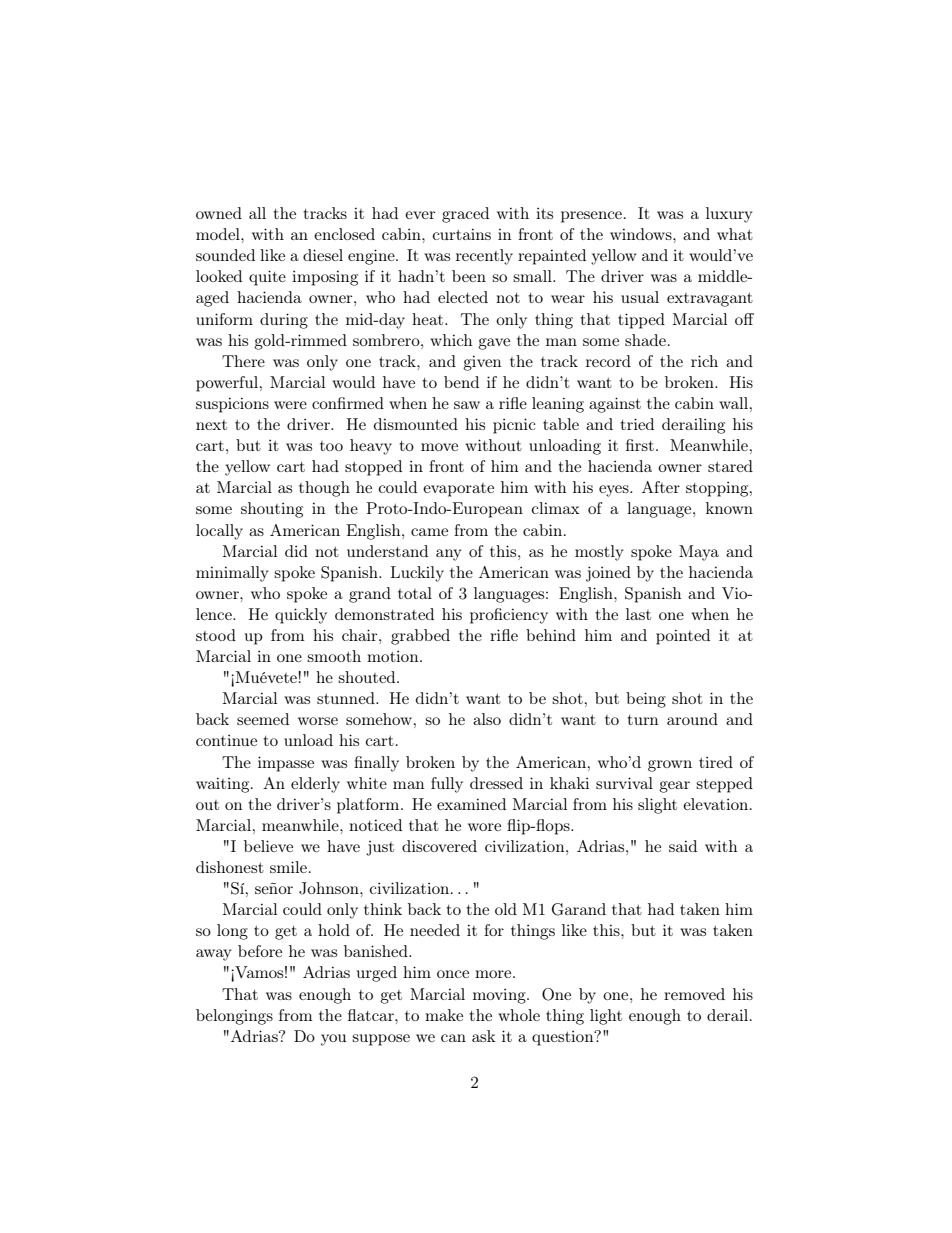  Describe the element at coordinates (484, 257) in the screenshot. I see `recently` at that location.
